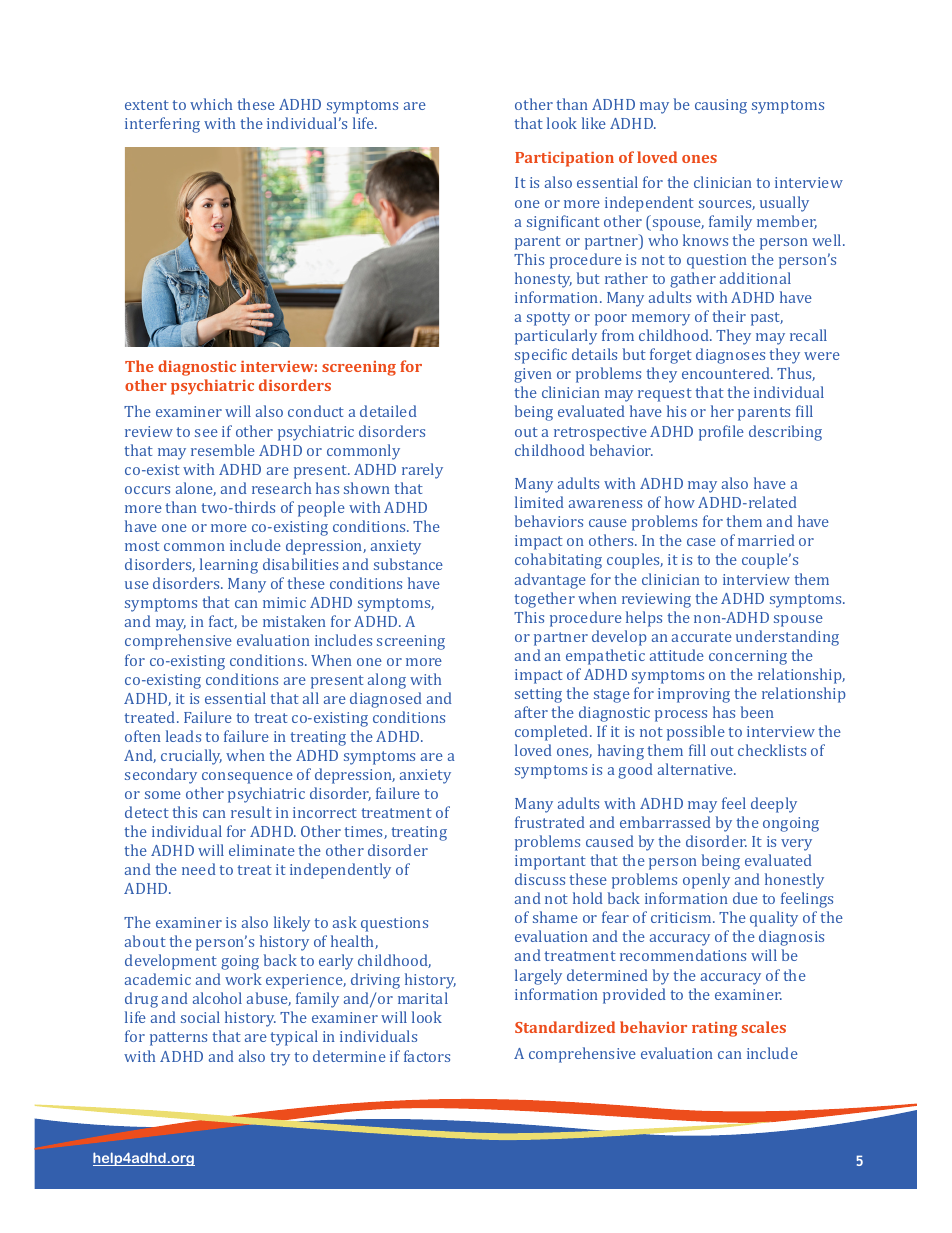 This screenshot has height=1233, width=952. I want to click on marital, so click(423, 998).
